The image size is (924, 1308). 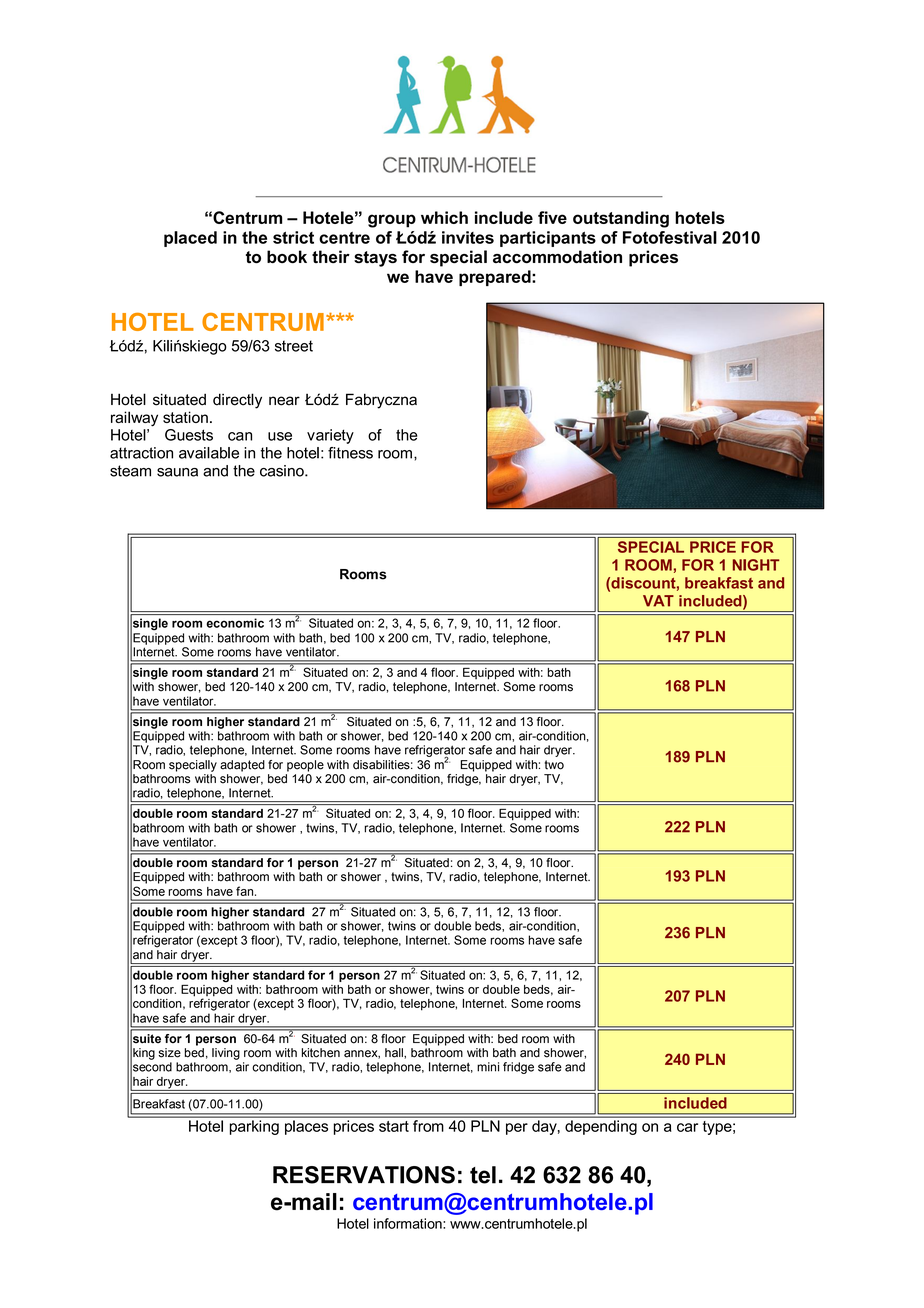 What do you see at coordinates (246, 891) in the document?
I see `fan` at bounding box center [246, 891].
